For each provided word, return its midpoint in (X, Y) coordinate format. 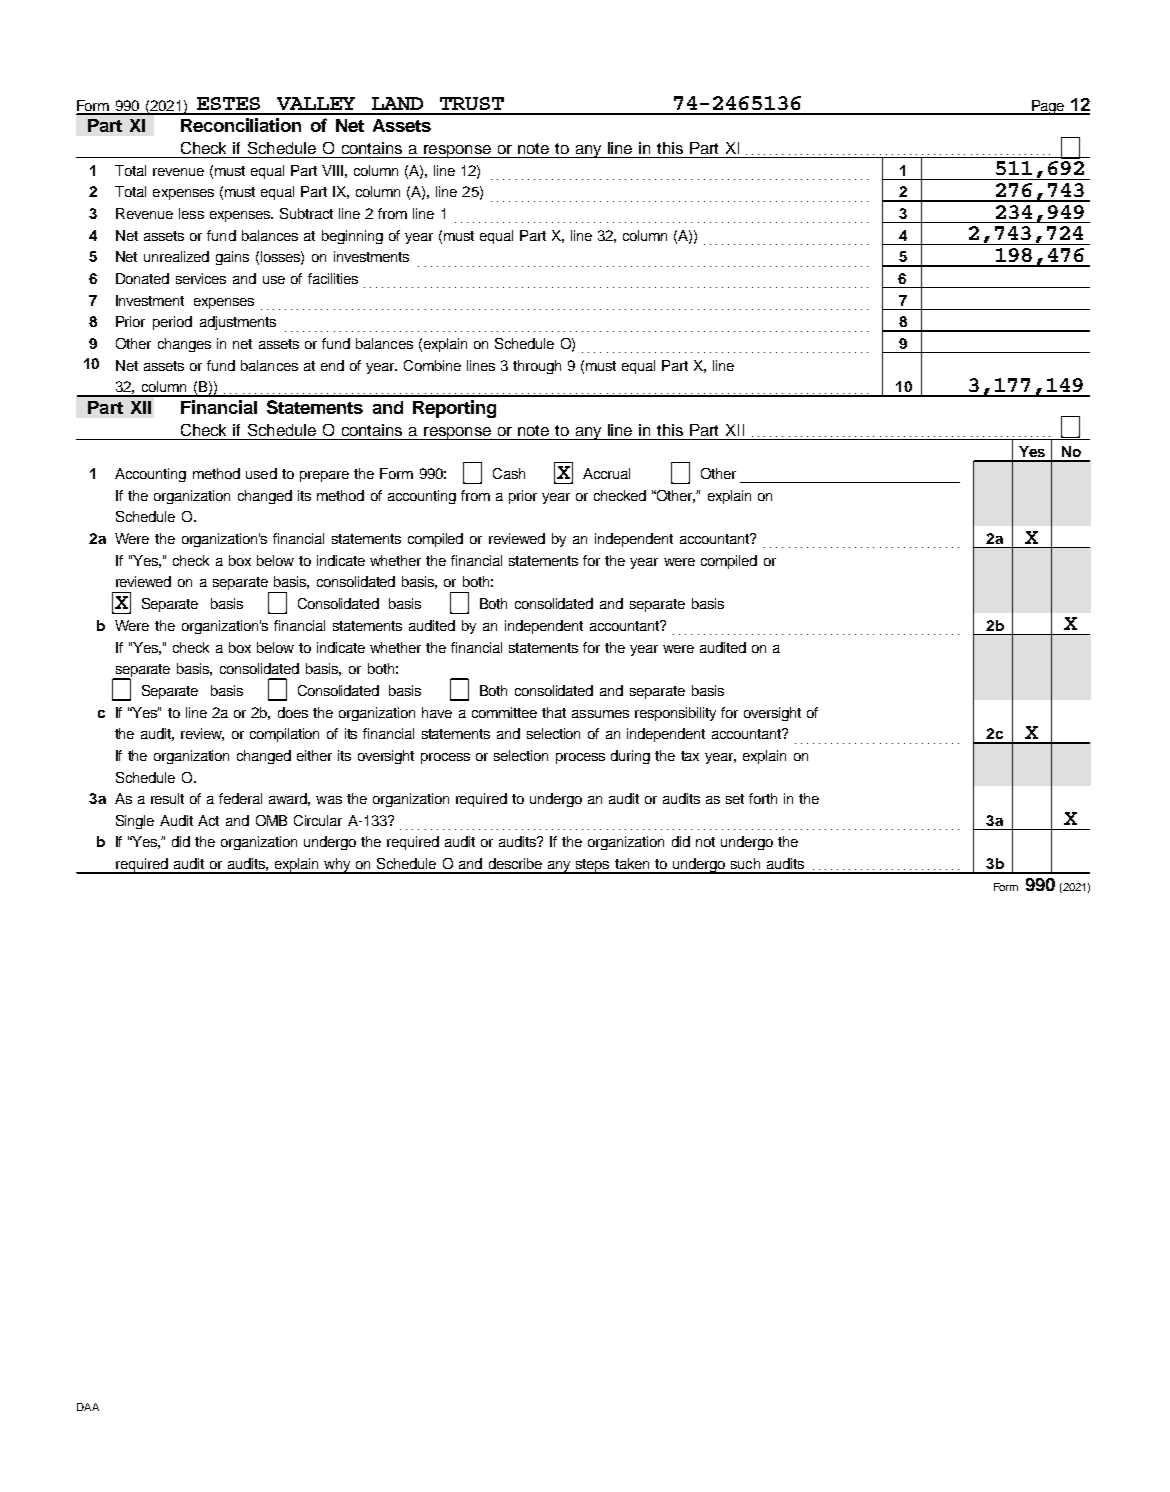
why (337, 866)
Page (1047, 107)
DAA (88, 1407)
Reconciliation (241, 125)
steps (592, 866)
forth (763, 798)
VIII (332, 170)
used (261, 473)
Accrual (606, 473)
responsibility (675, 714)
